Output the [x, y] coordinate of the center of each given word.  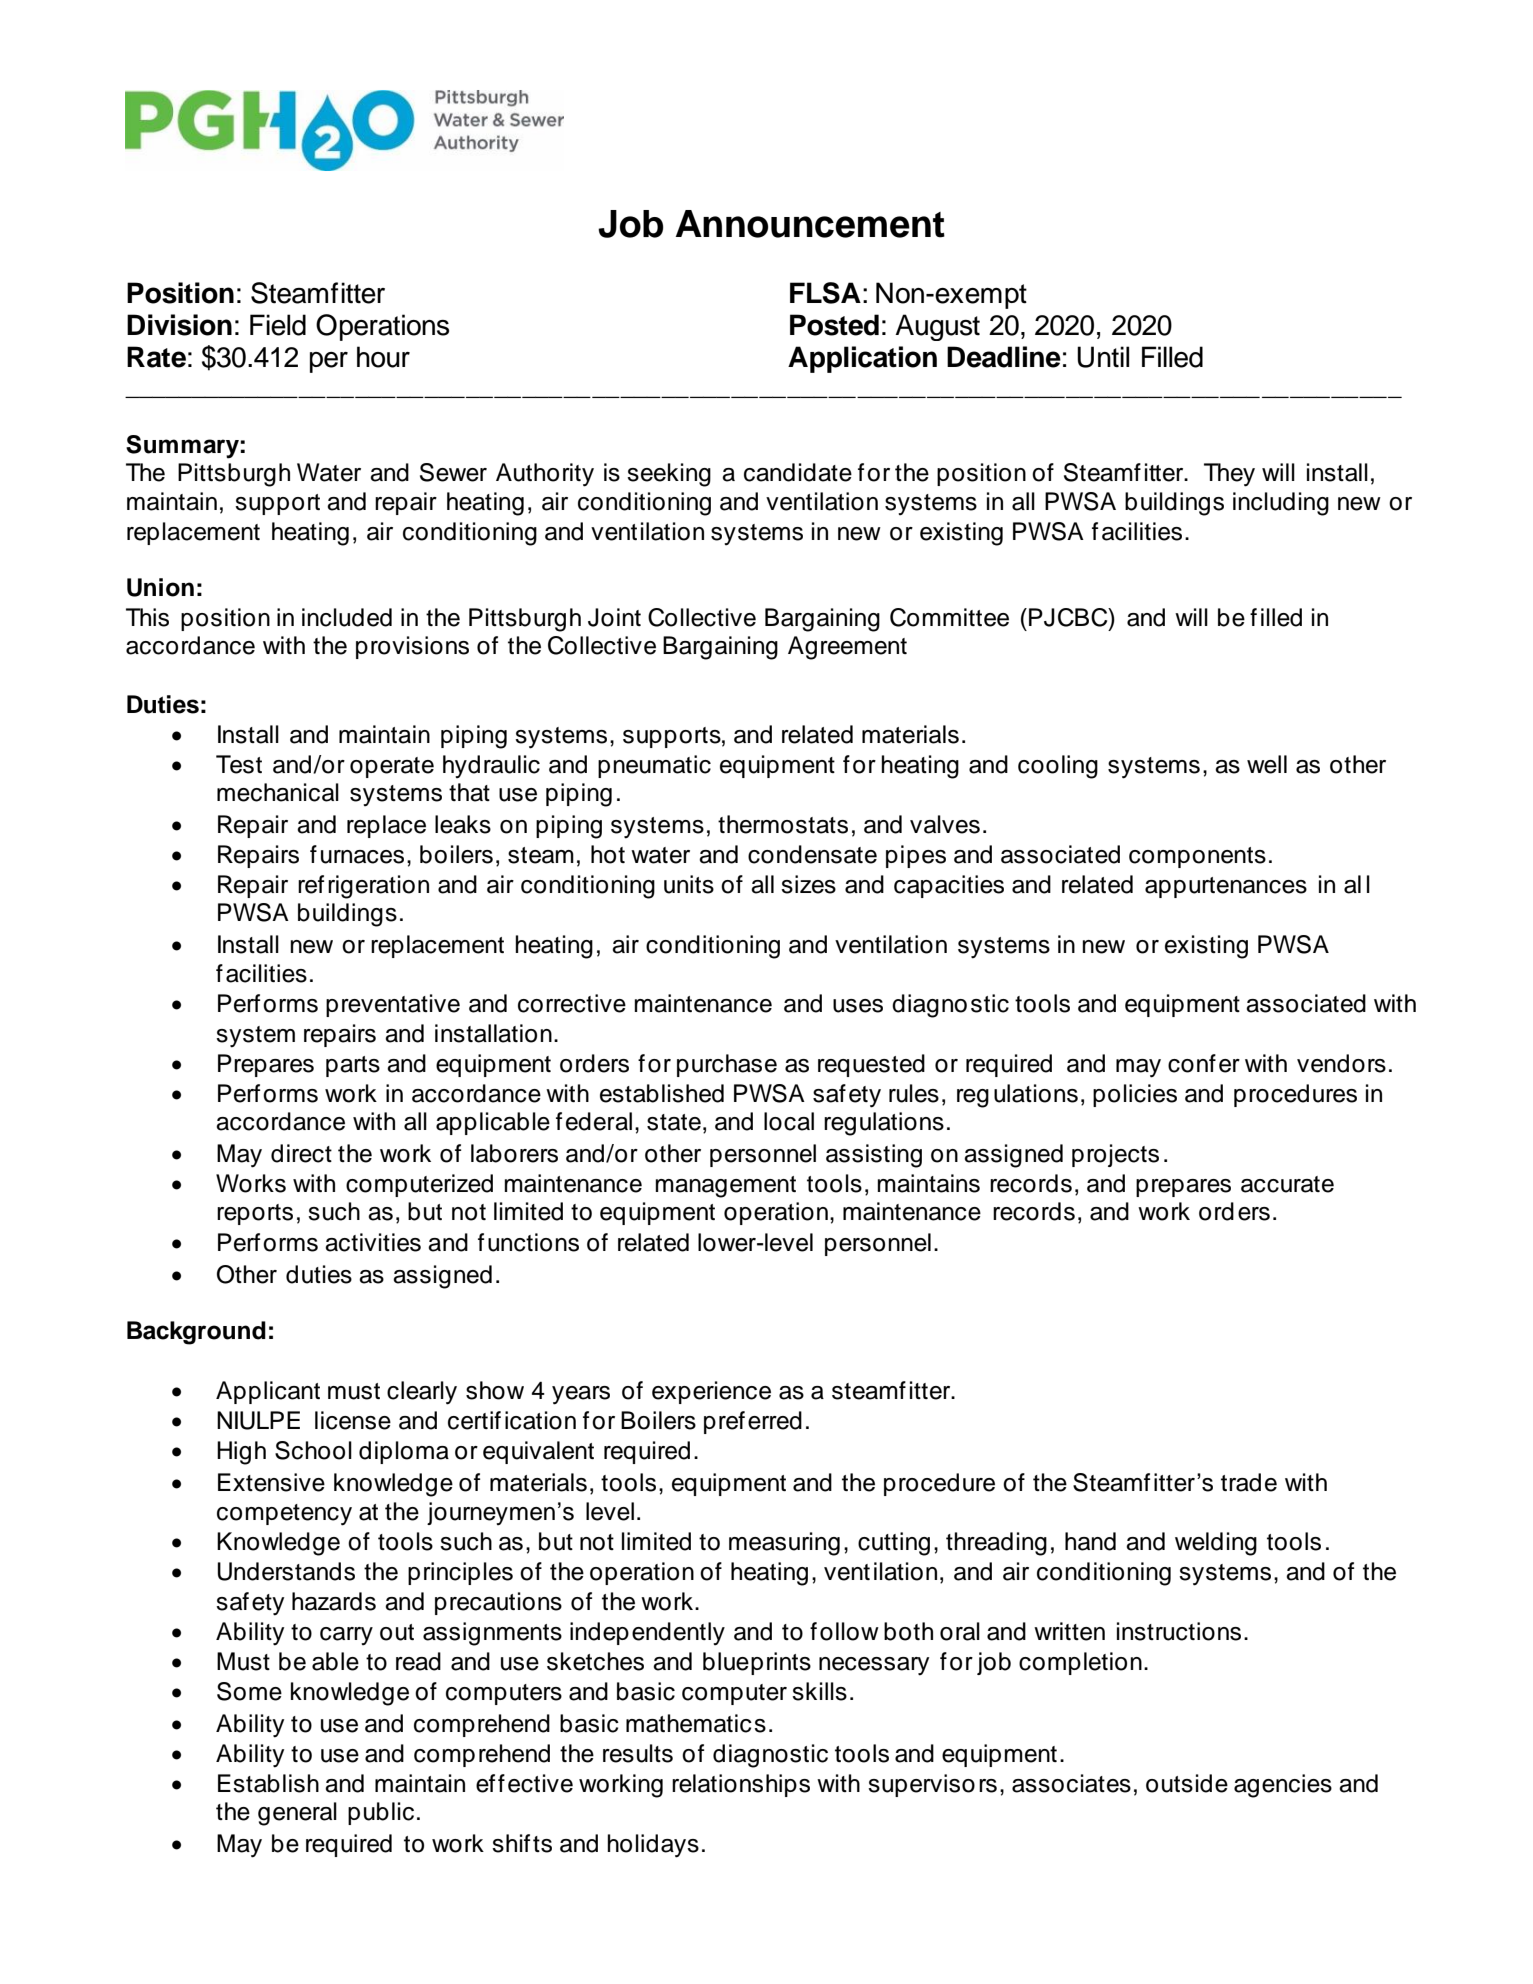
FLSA [825, 293]
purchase [727, 1065]
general [297, 1814]
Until [1103, 357]
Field [278, 325]
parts [353, 1066]
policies [1135, 1095]
